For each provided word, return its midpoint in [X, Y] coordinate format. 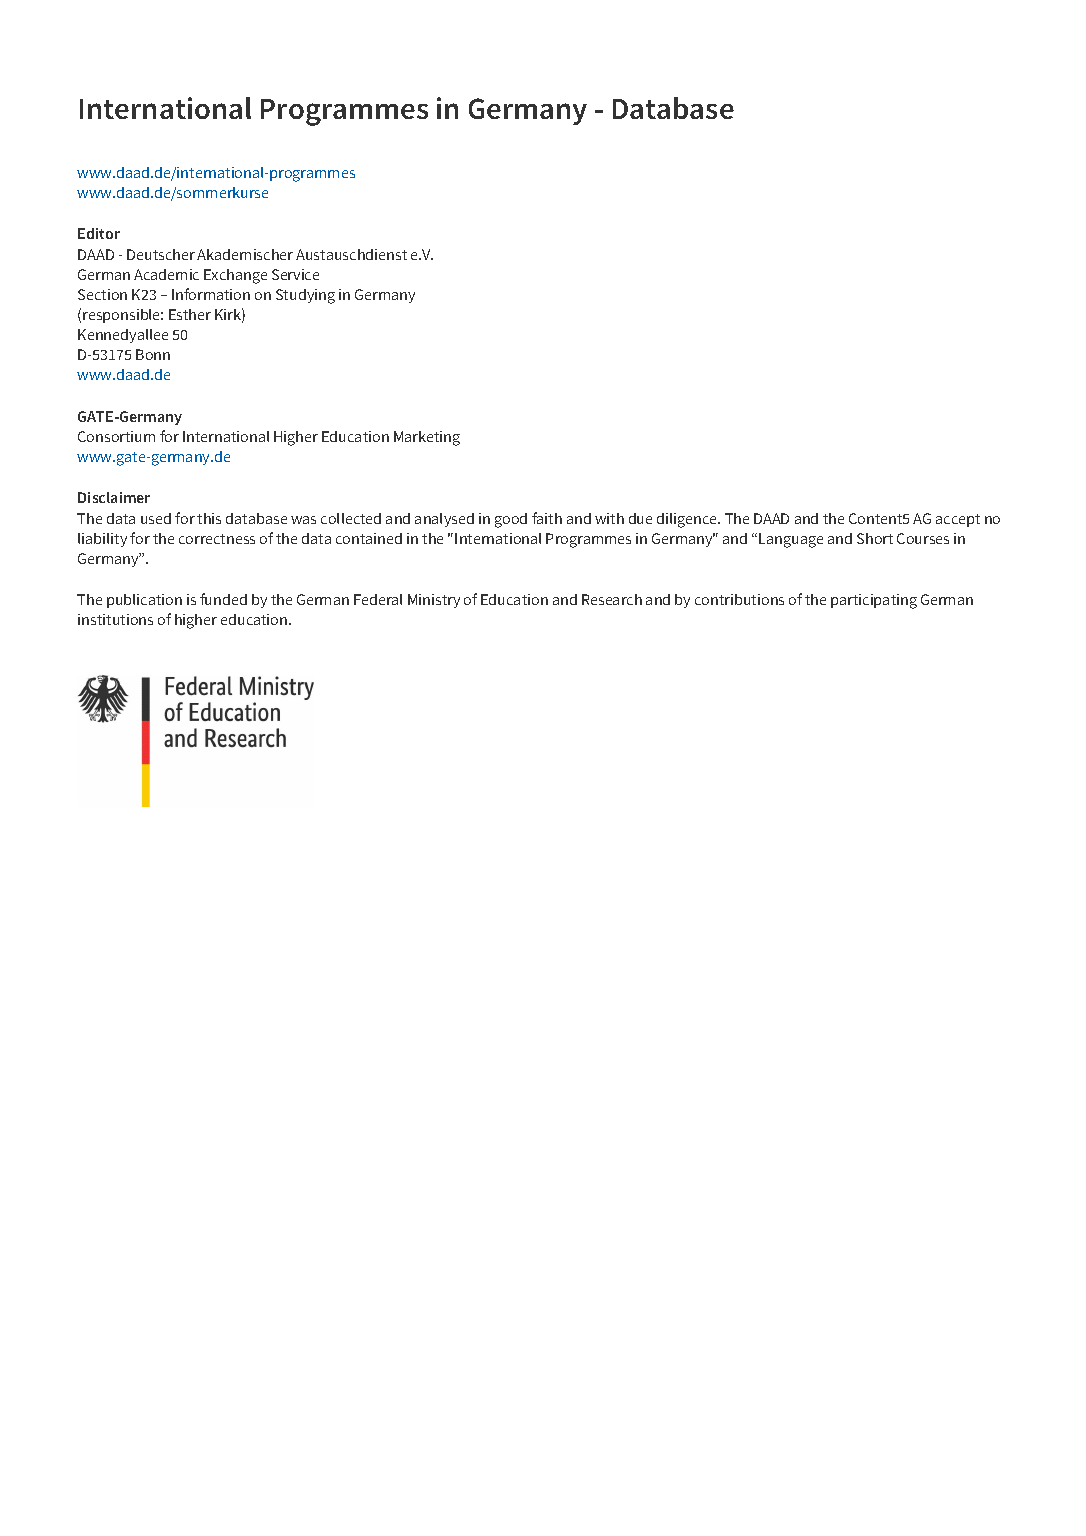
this [209, 518]
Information [211, 294]
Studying [305, 296]
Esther [190, 314]
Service [295, 274]
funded [223, 599]
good [511, 520]
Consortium [116, 436]
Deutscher [161, 254]
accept [958, 520]
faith [547, 518]
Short [875, 538]
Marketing [427, 438]
